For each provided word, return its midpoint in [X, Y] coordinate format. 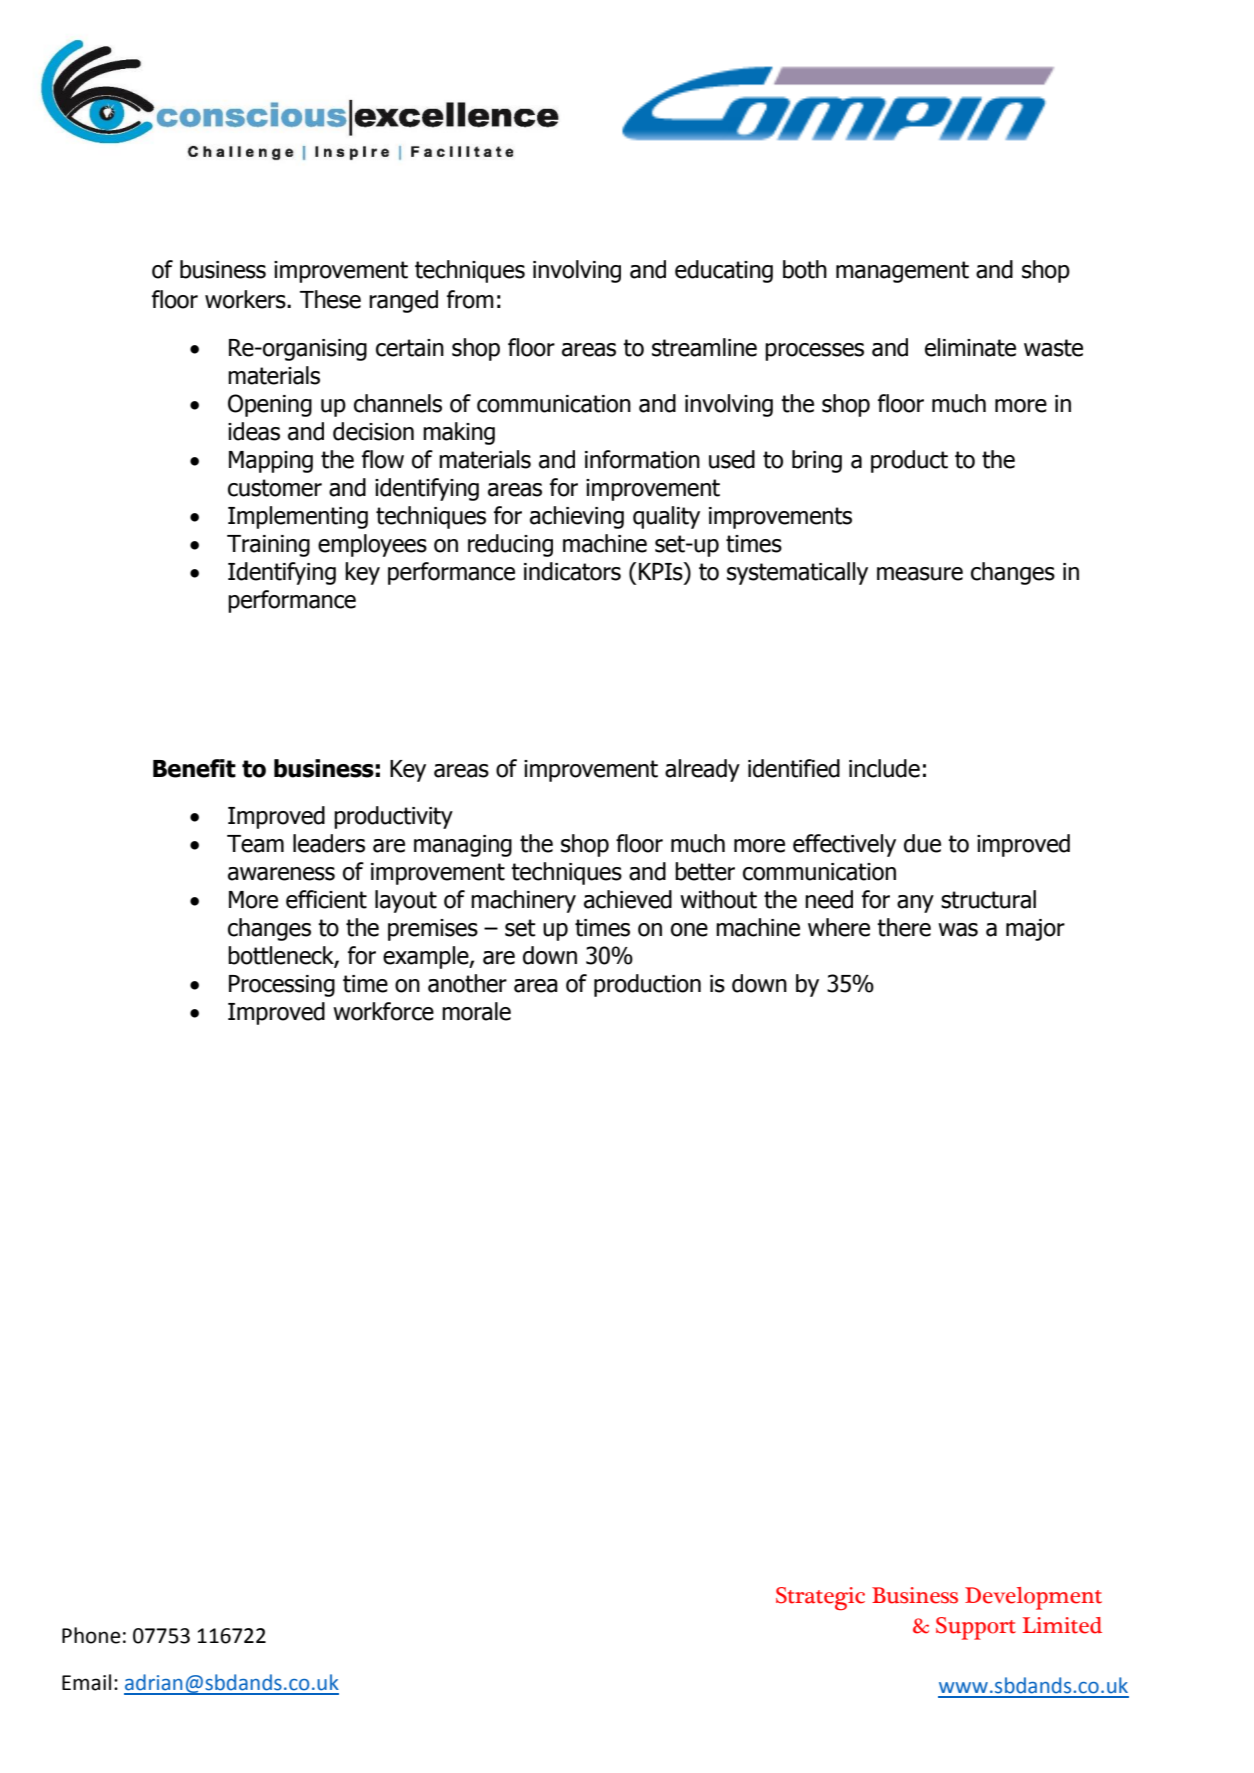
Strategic [820, 1598]
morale [476, 1011]
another [467, 983]
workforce [383, 1011]
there [904, 927]
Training [268, 546]
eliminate [970, 347]
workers [246, 299]
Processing [282, 986]
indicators [572, 571]
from [470, 299]
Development [1033, 1598]
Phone [91, 1635]
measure [920, 574]
